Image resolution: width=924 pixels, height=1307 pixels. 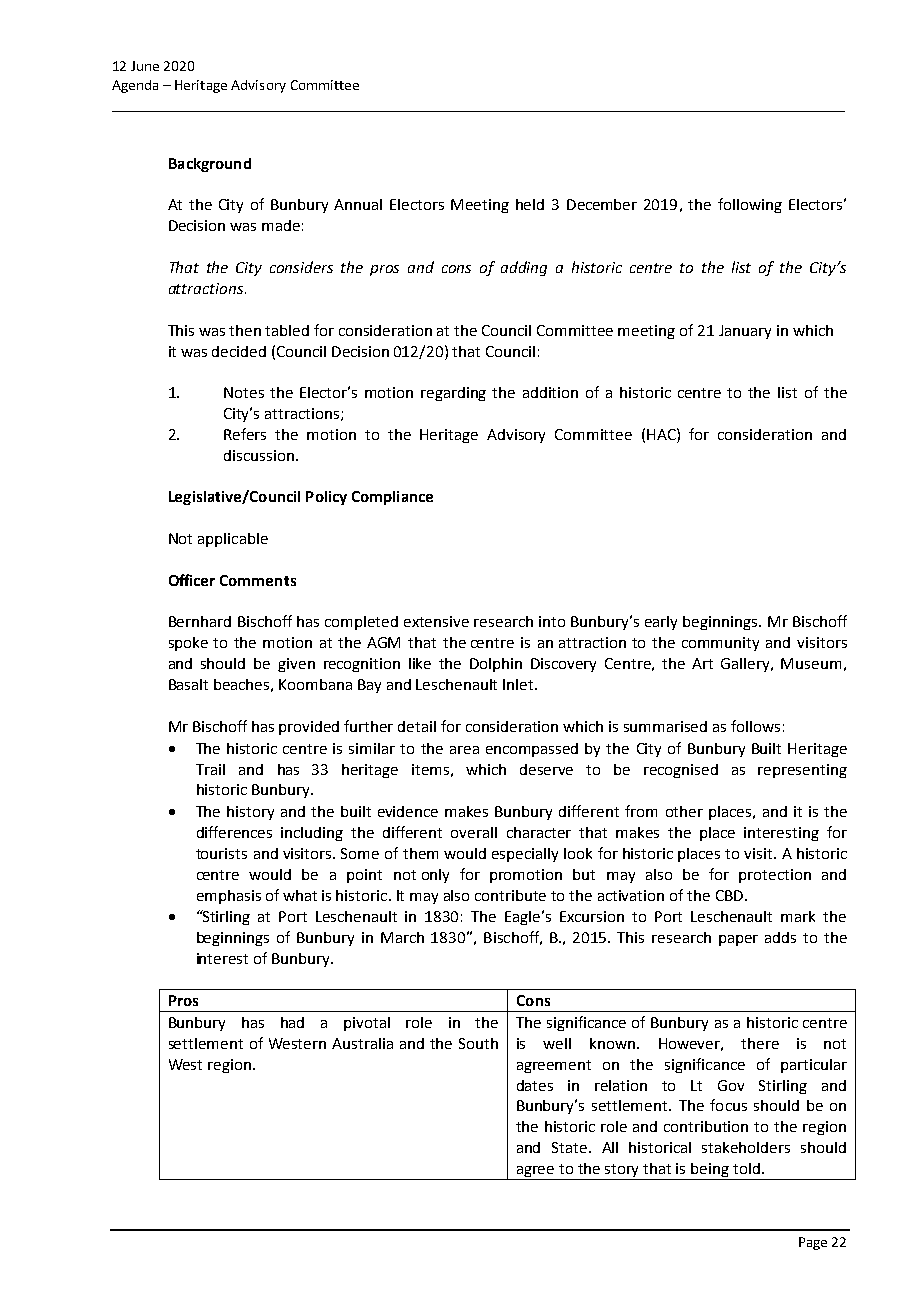 I want to click on held, so click(x=530, y=204).
